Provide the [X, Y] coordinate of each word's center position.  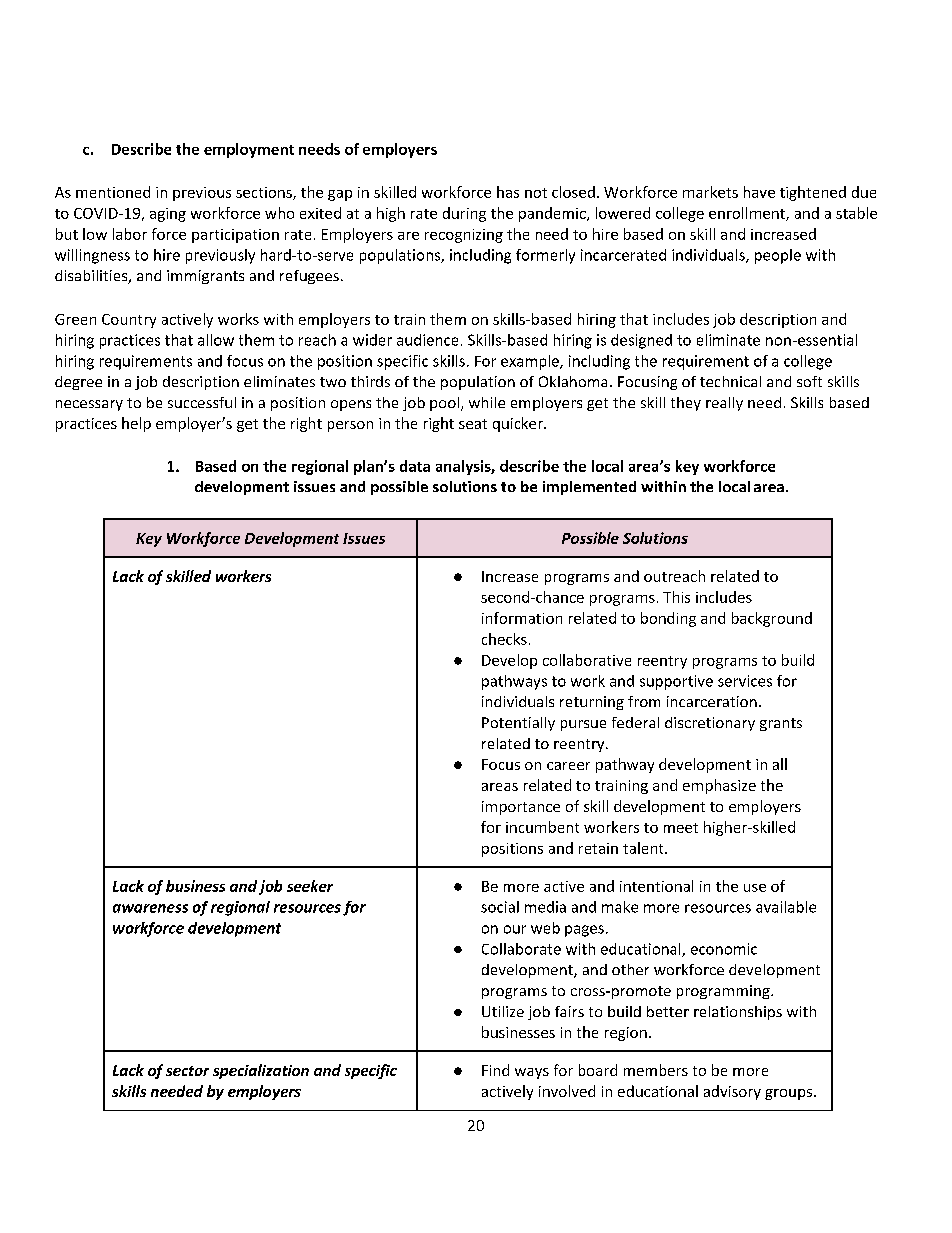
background [772, 619]
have [759, 192]
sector [187, 1071]
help [136, 424]
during [464, 214]
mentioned [113, 192]
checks [504, 639]
